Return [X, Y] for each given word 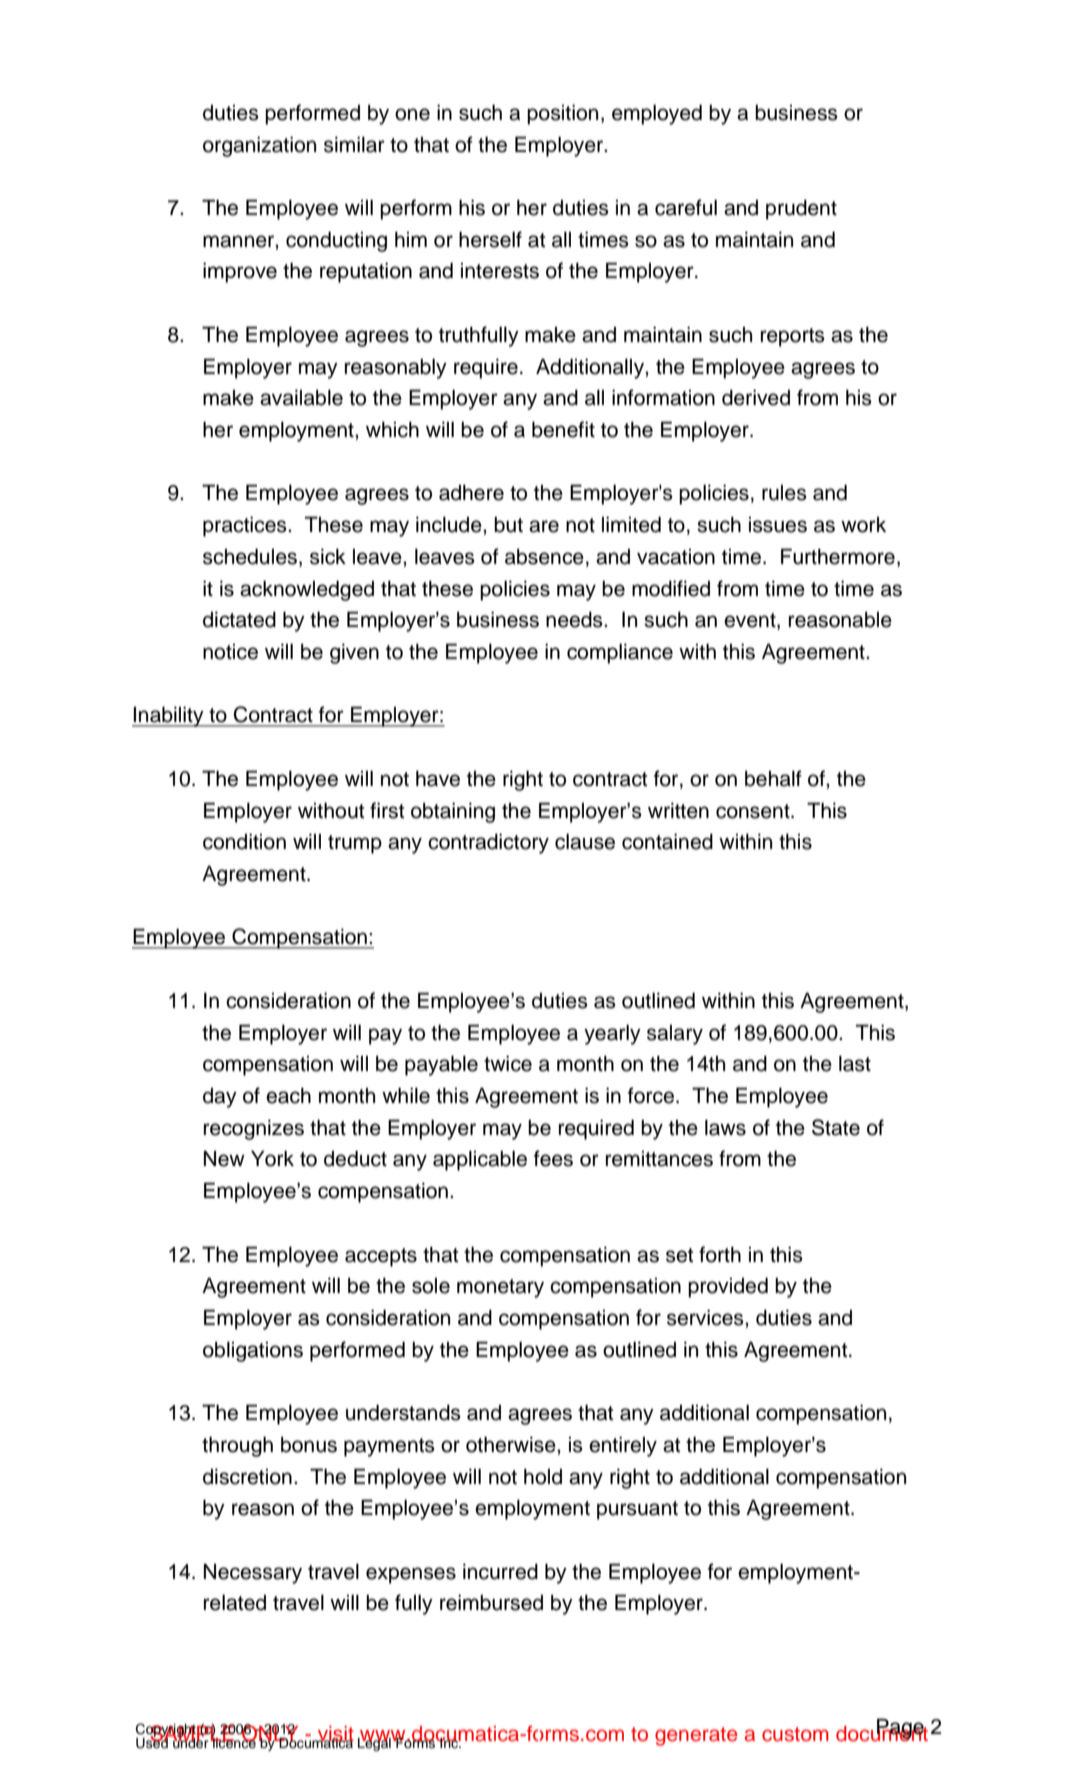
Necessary [253, 1574]
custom [795, 1734]
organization [259, 146]
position [562, 114]
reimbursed [491, 1602]
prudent [801, 209]
